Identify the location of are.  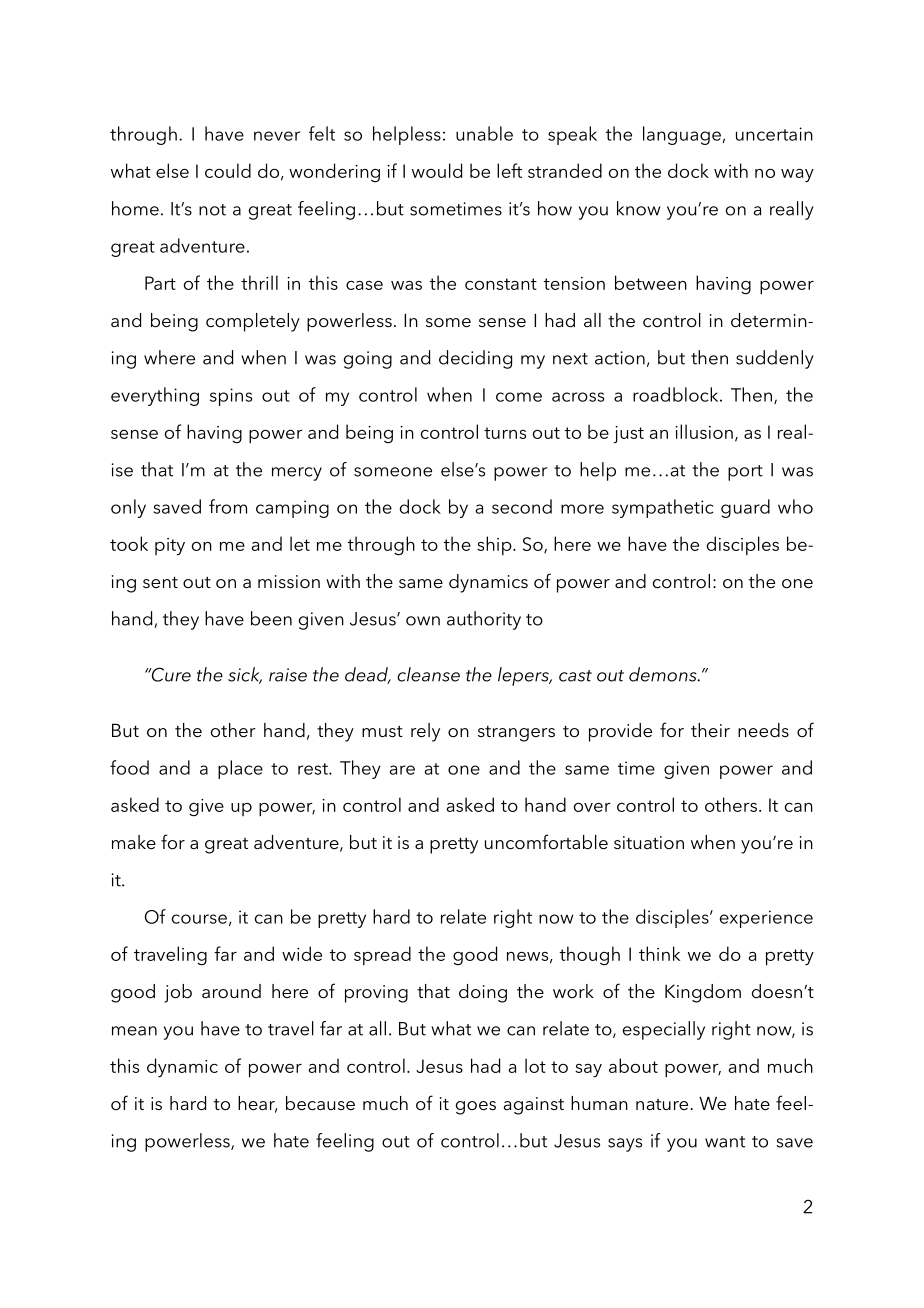
(402, 770).
